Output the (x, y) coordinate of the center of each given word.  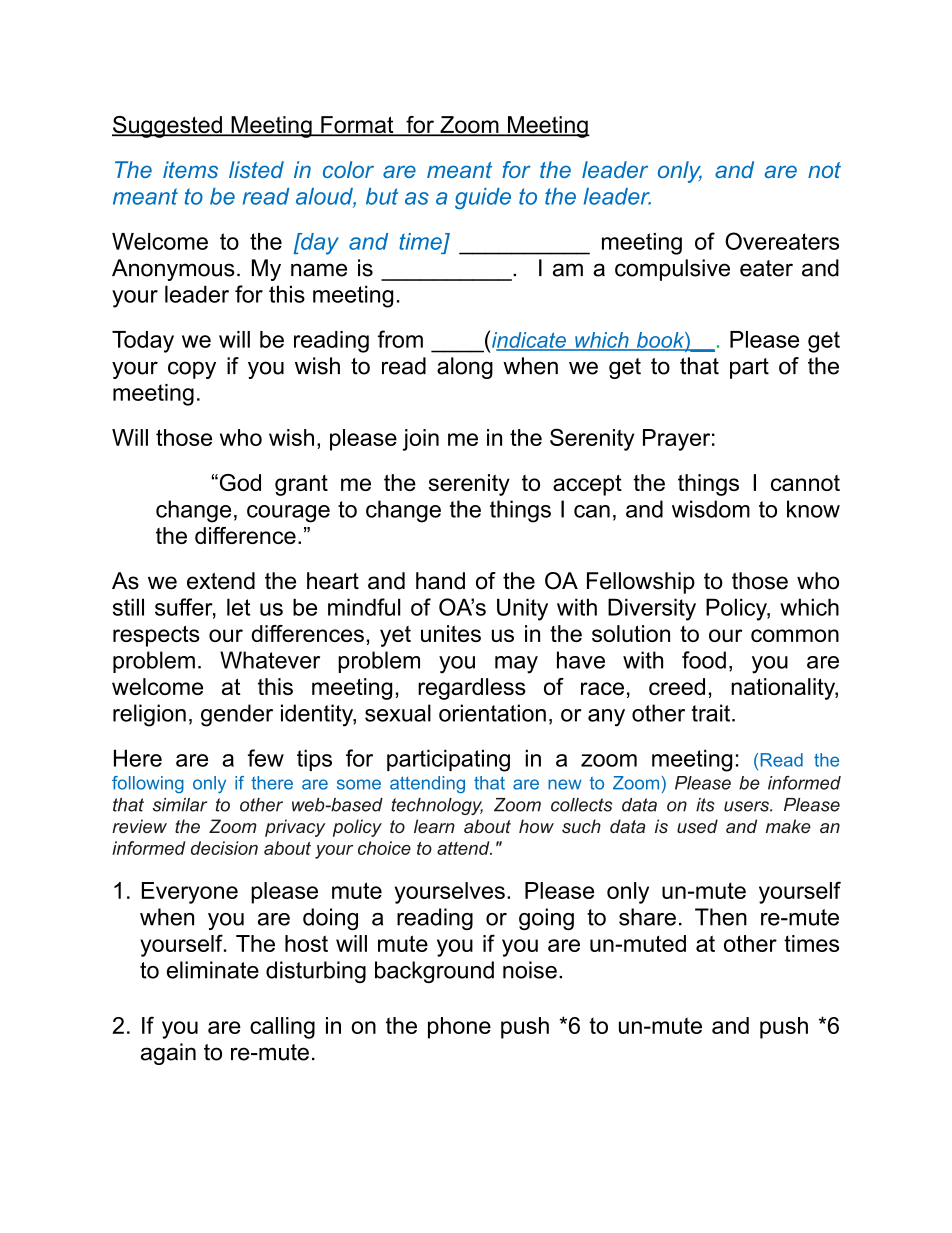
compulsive (672, 270)
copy (192, 370)
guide (483, 199)
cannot (805, 483)
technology (437, 806)
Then (721, 917)
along (465, 368)
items (190, 169)
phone (459, 1028)
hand (440, 581)
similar (180, 805)
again (168, 1054)
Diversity (652, 609)
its (705, 805)
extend (221, 581)
